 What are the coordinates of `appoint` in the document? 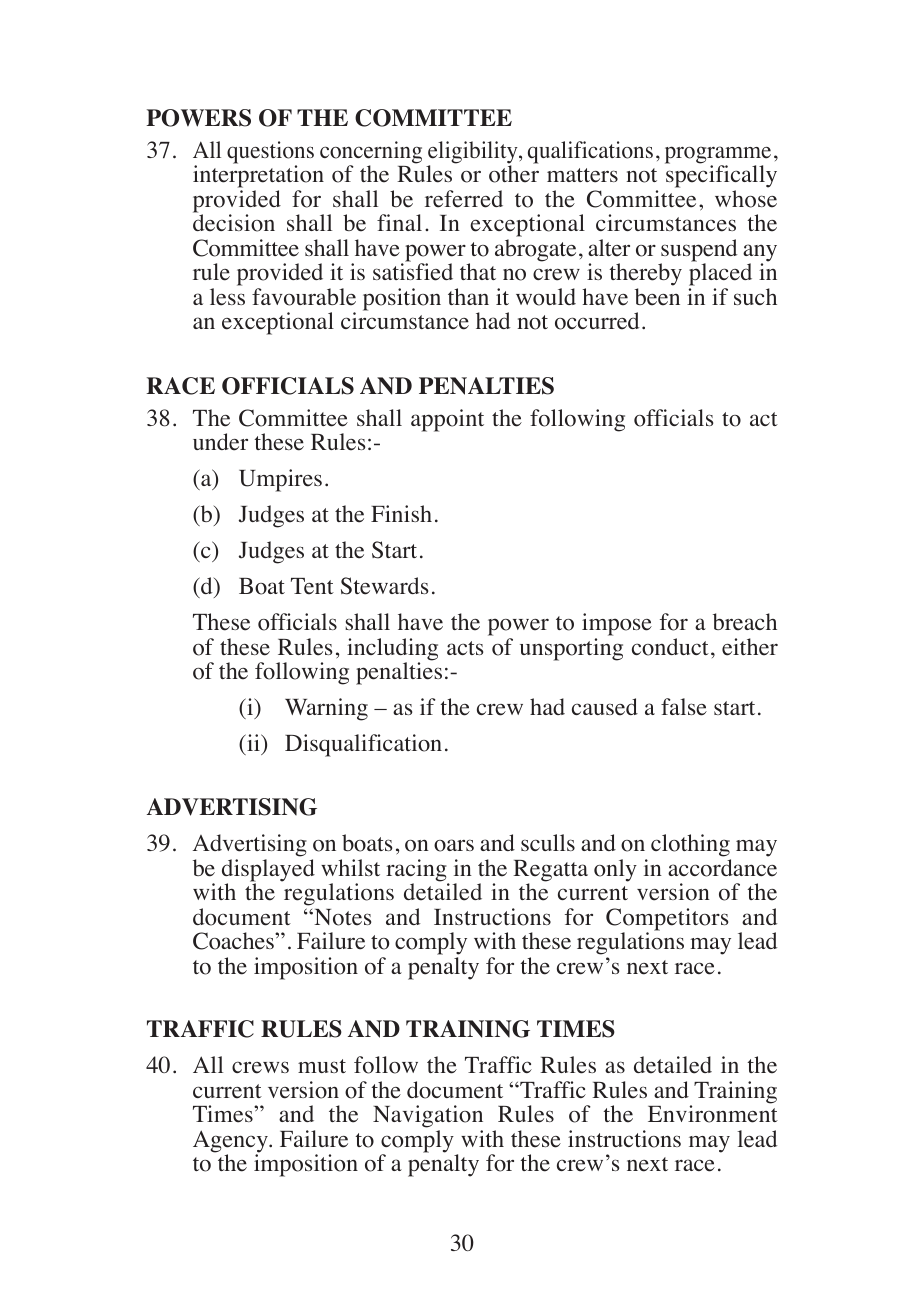 It's located at (447, 420).
